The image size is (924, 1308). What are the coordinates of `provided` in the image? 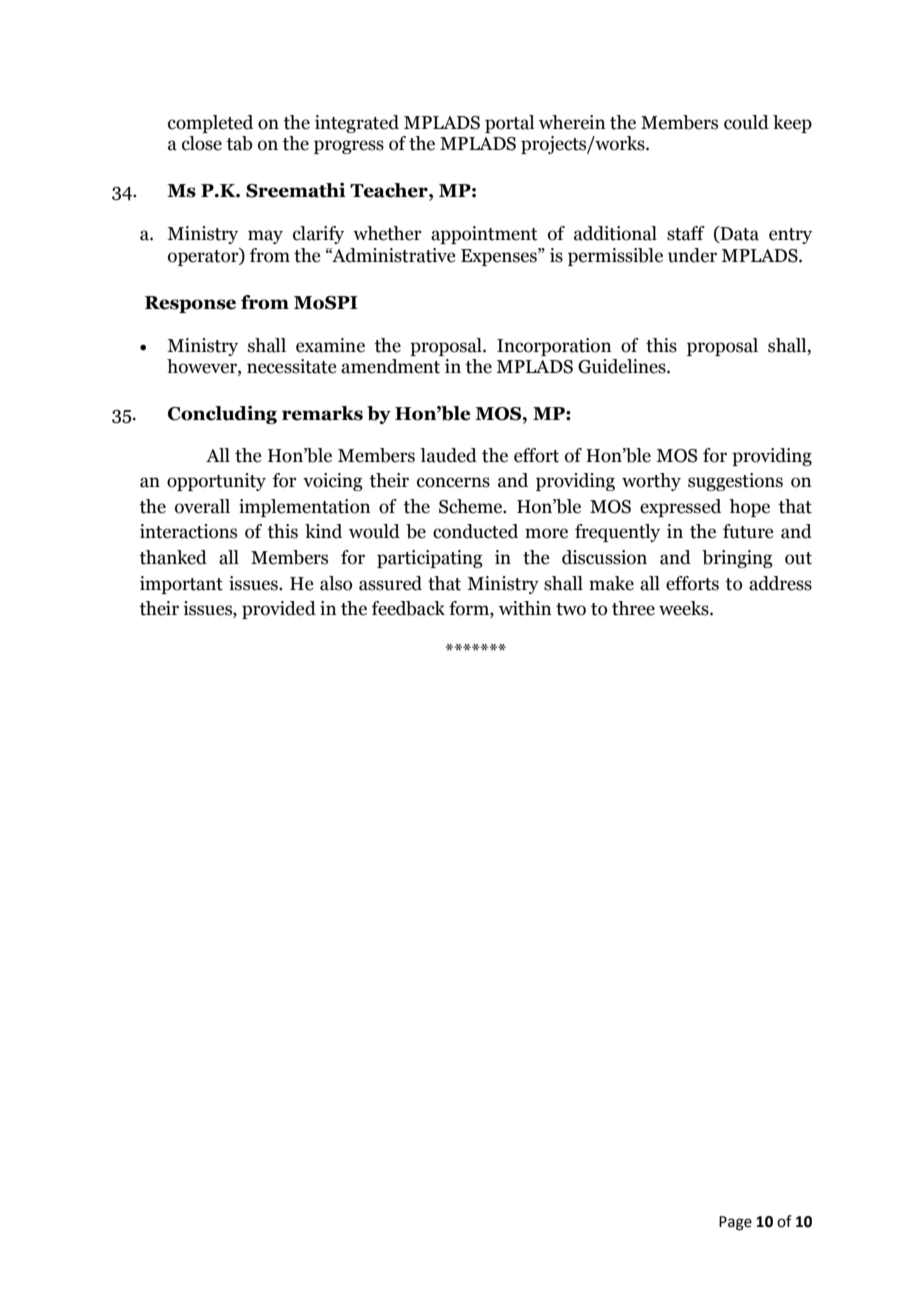 It's located at (279, 610).
